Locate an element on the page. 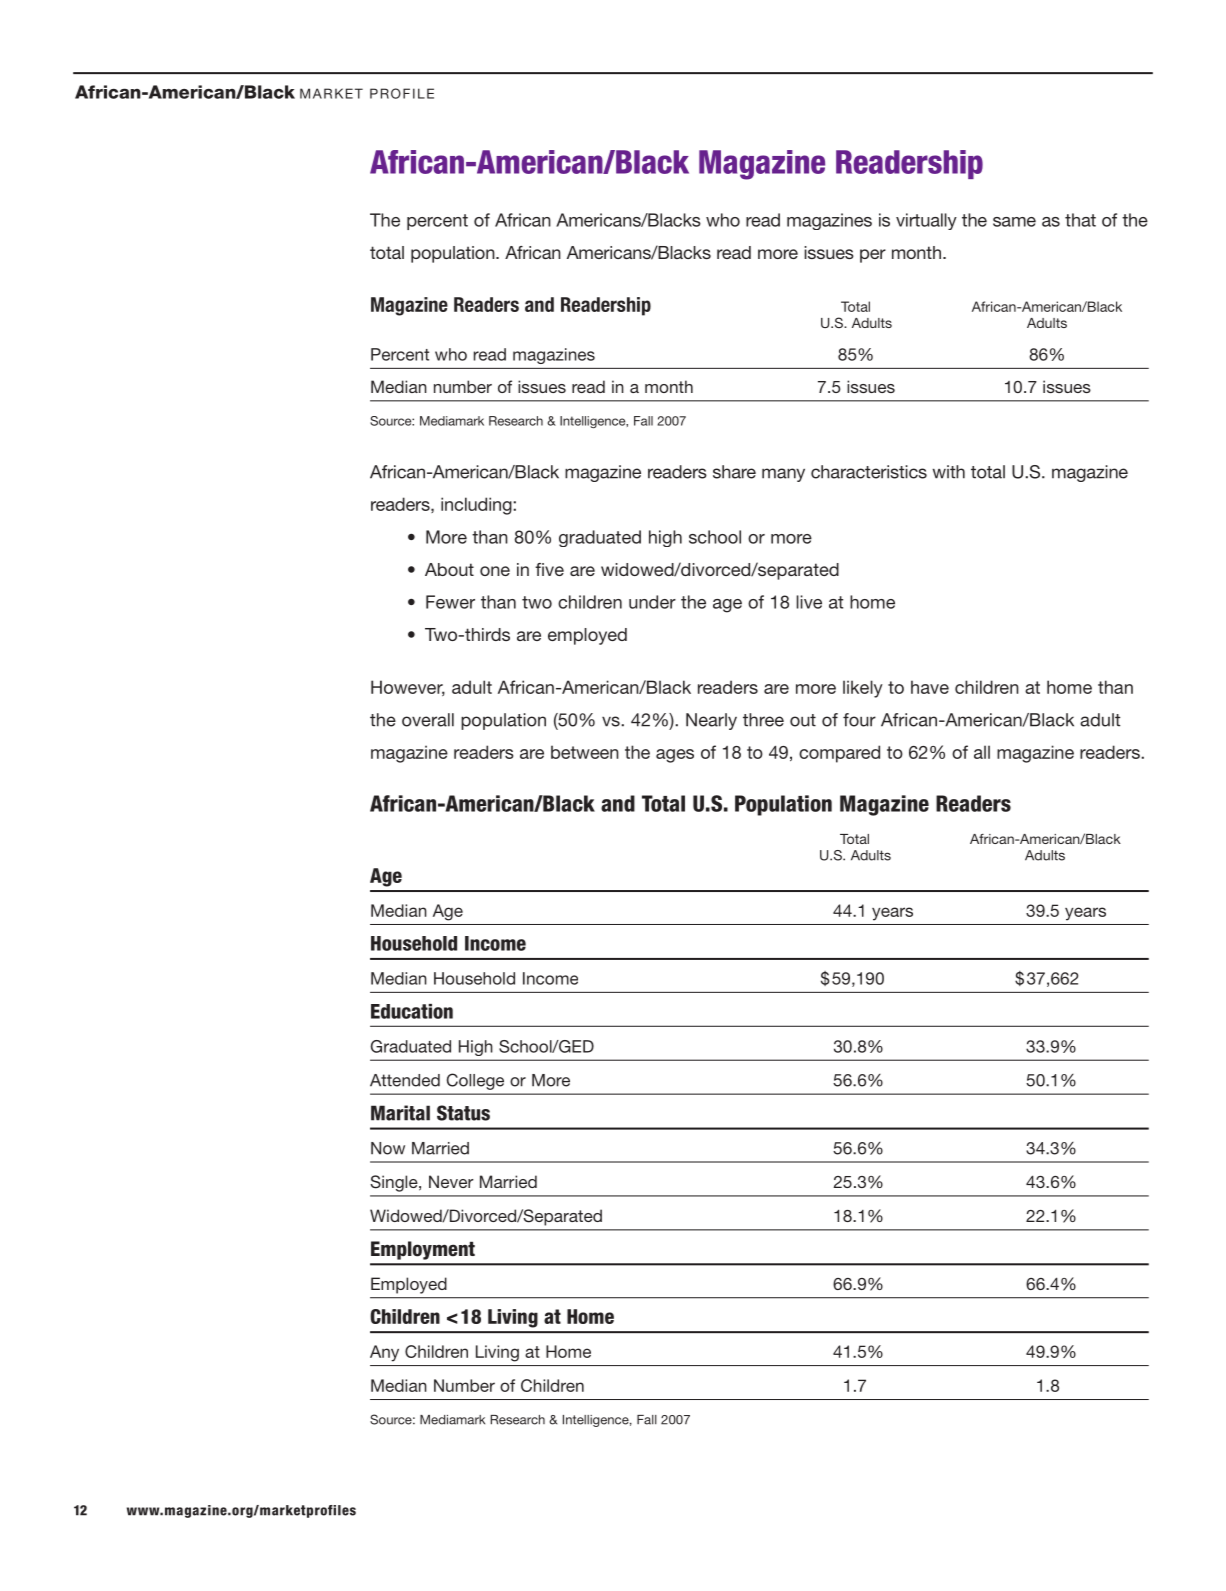  Nearly is located at coordinates (711, 721).
